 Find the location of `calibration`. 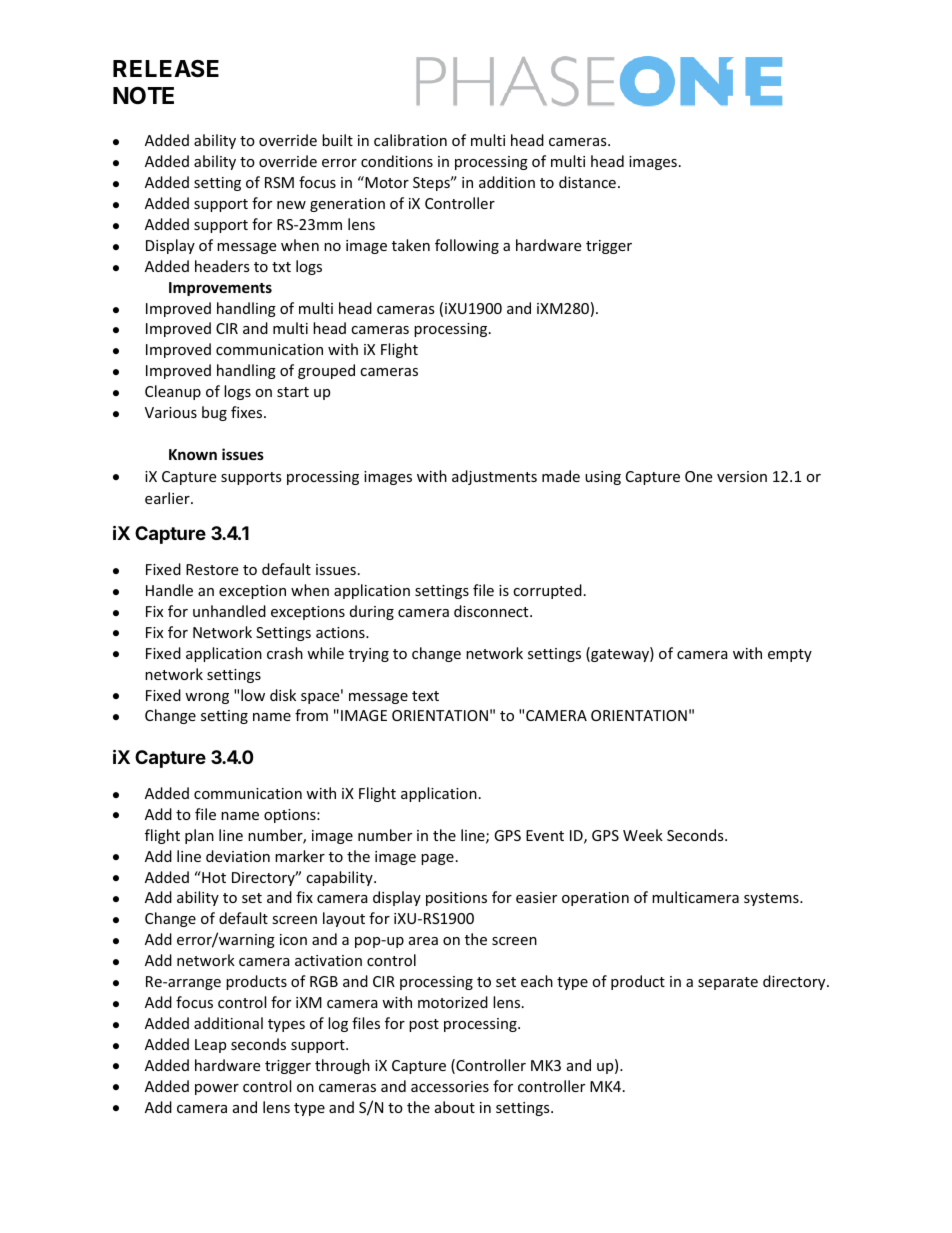

calibration is located at coordinates (410, 140).
